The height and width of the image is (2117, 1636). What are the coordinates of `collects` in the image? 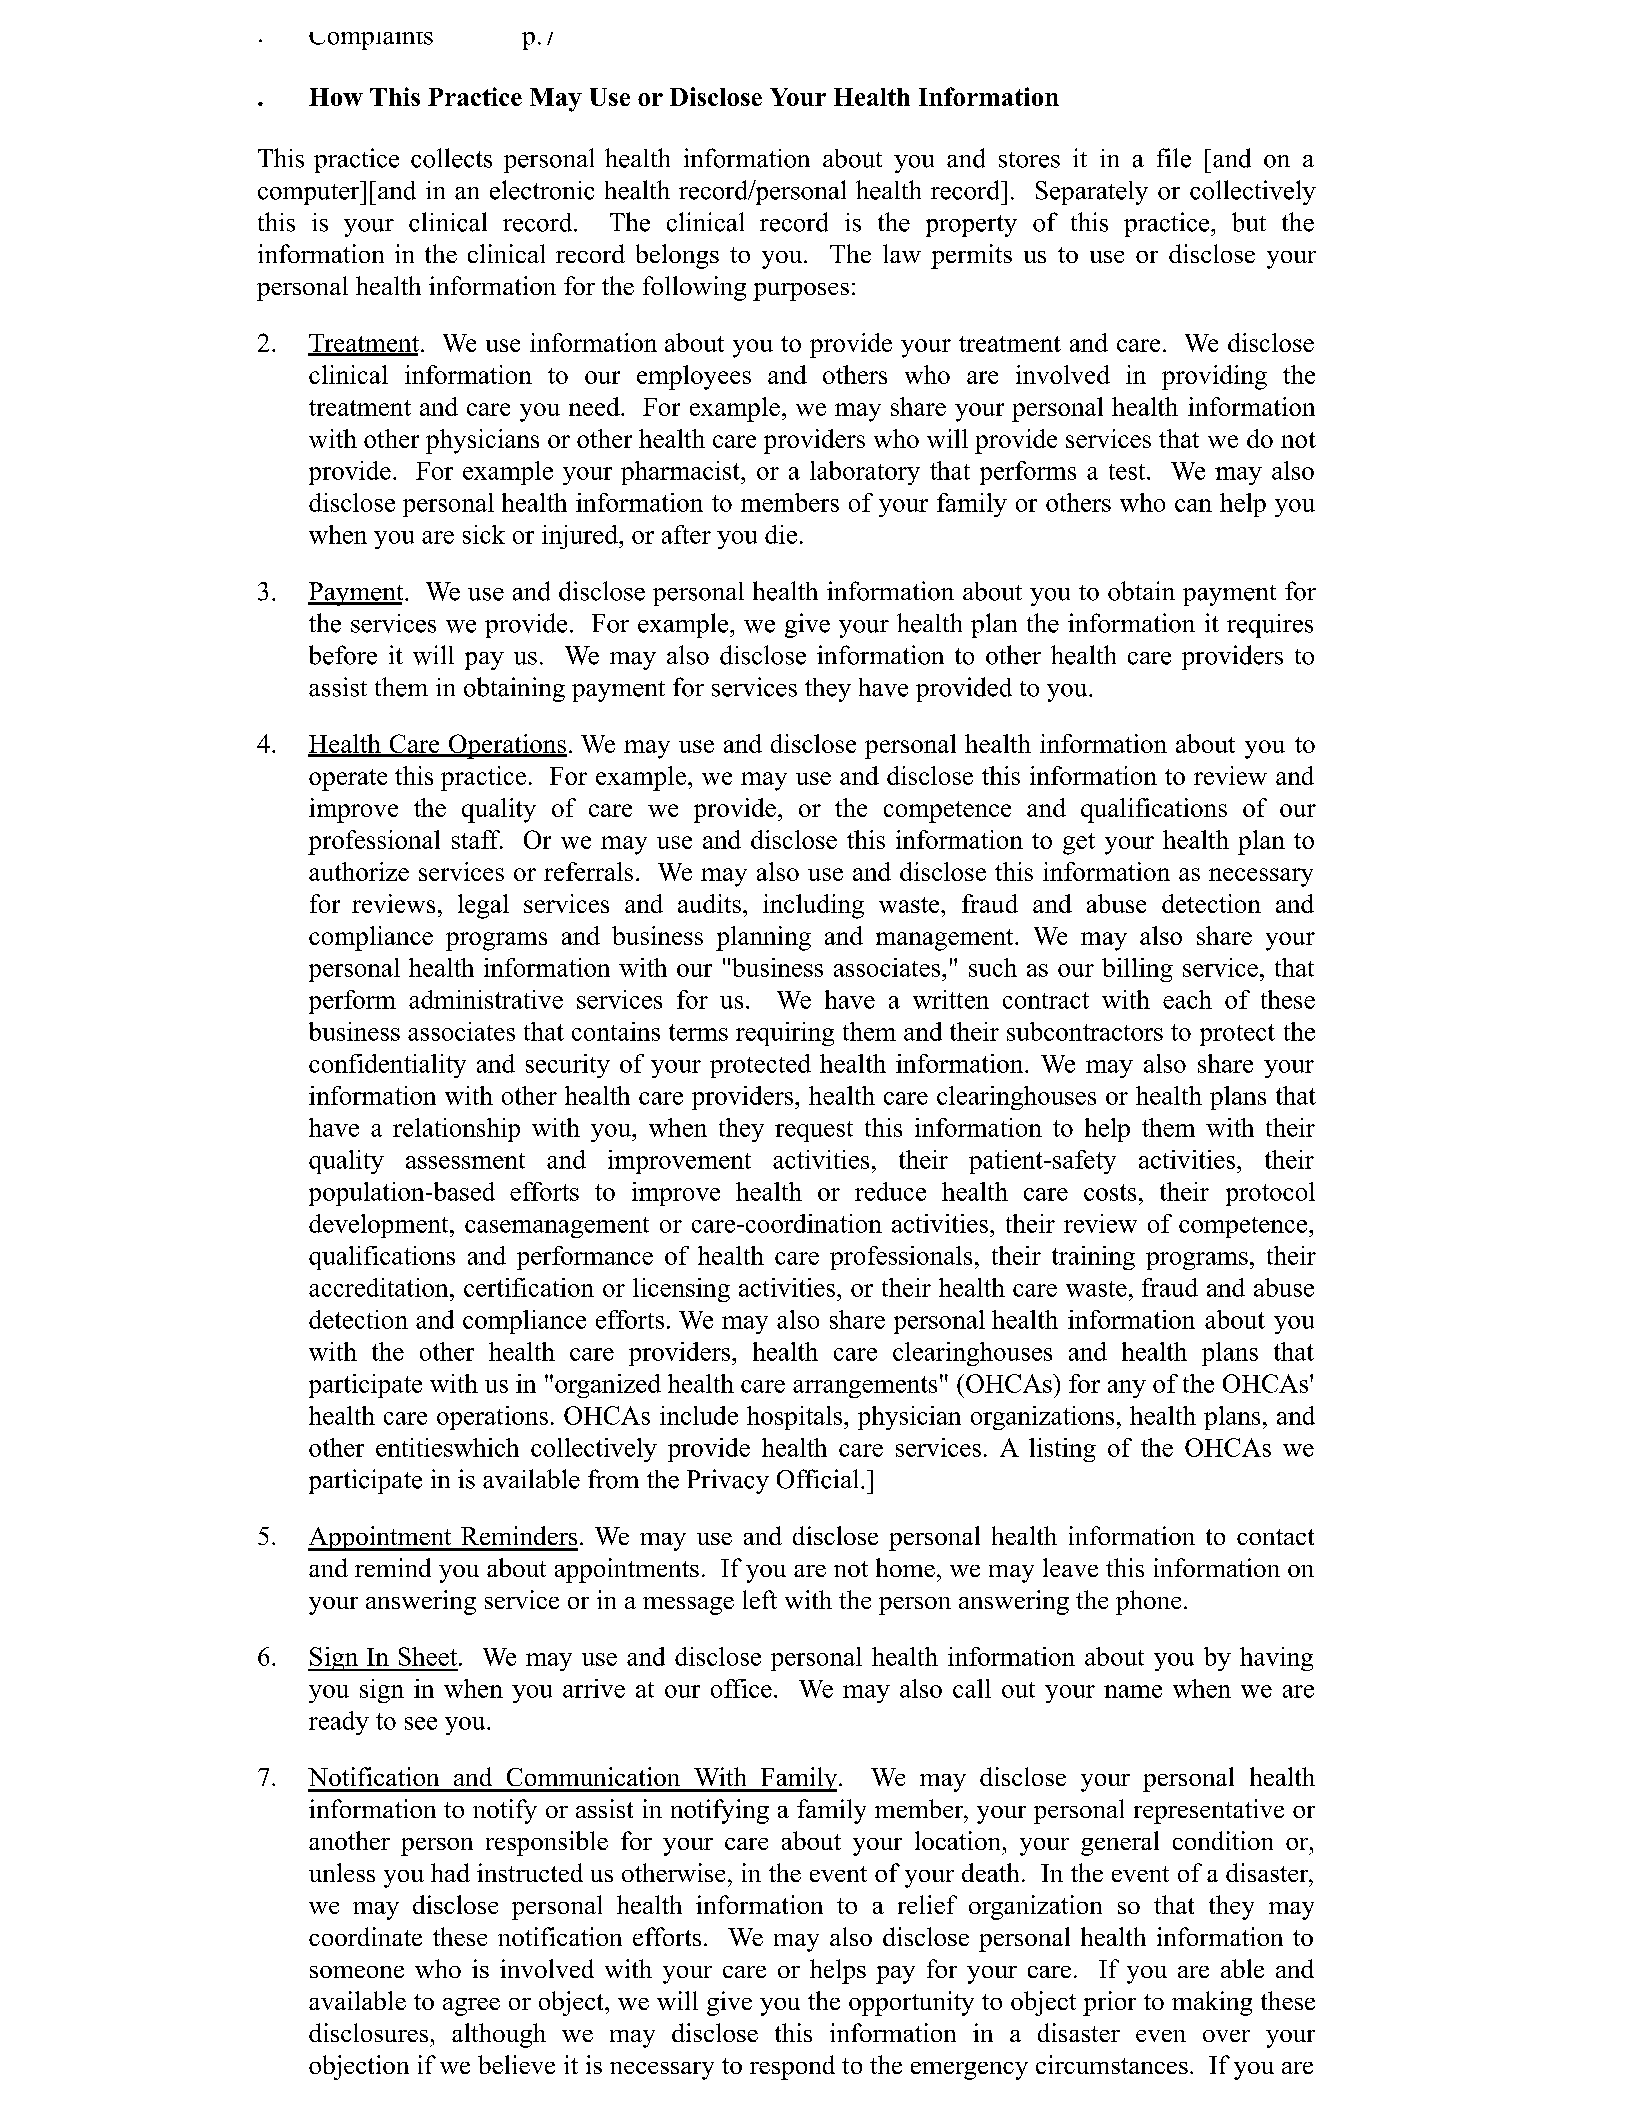 It's located at (451, 158).
